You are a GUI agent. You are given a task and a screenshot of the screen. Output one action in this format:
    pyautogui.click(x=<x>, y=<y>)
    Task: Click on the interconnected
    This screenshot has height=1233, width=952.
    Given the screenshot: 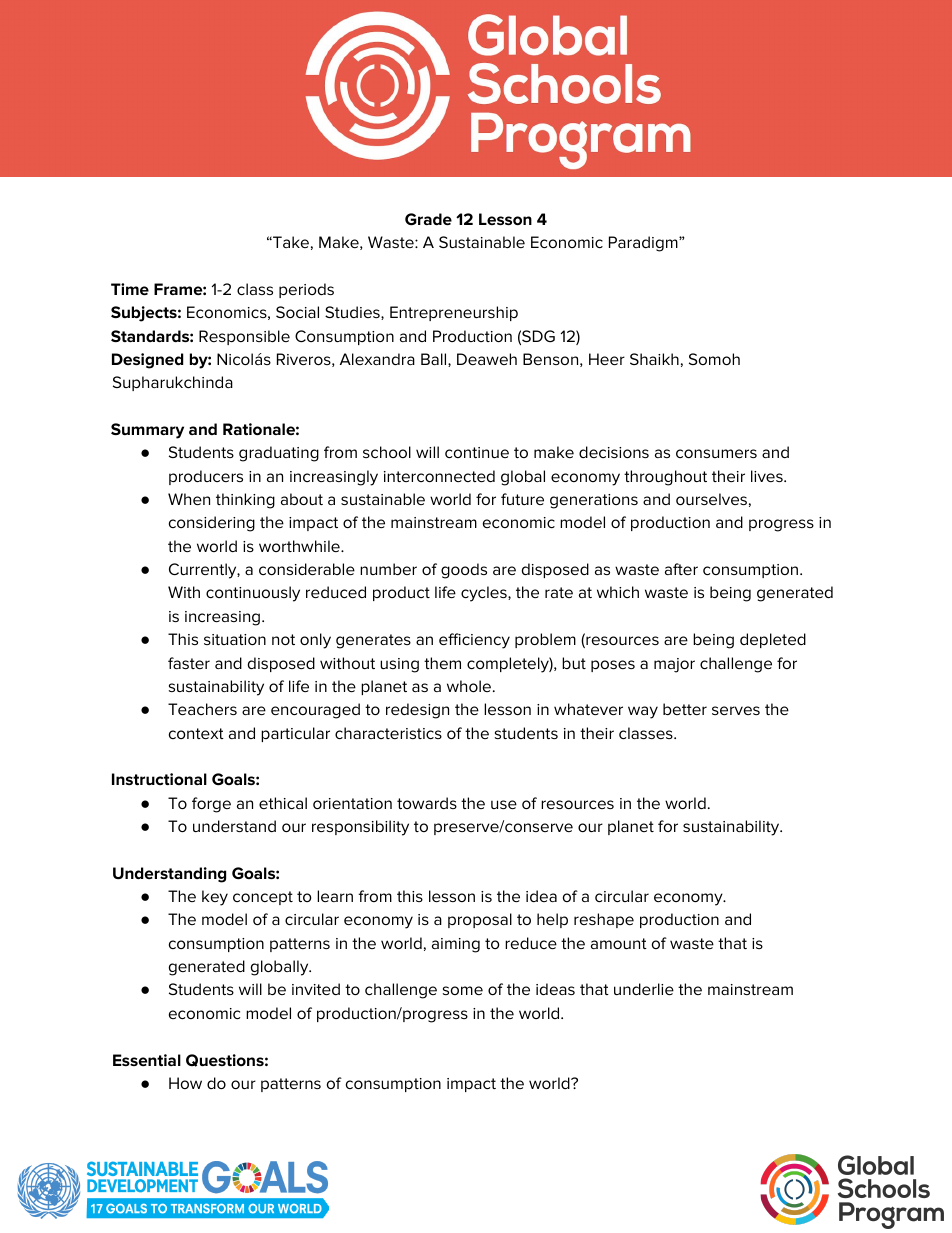 What is the action you would take?
    pyautogui.click(x=439, y=476)
